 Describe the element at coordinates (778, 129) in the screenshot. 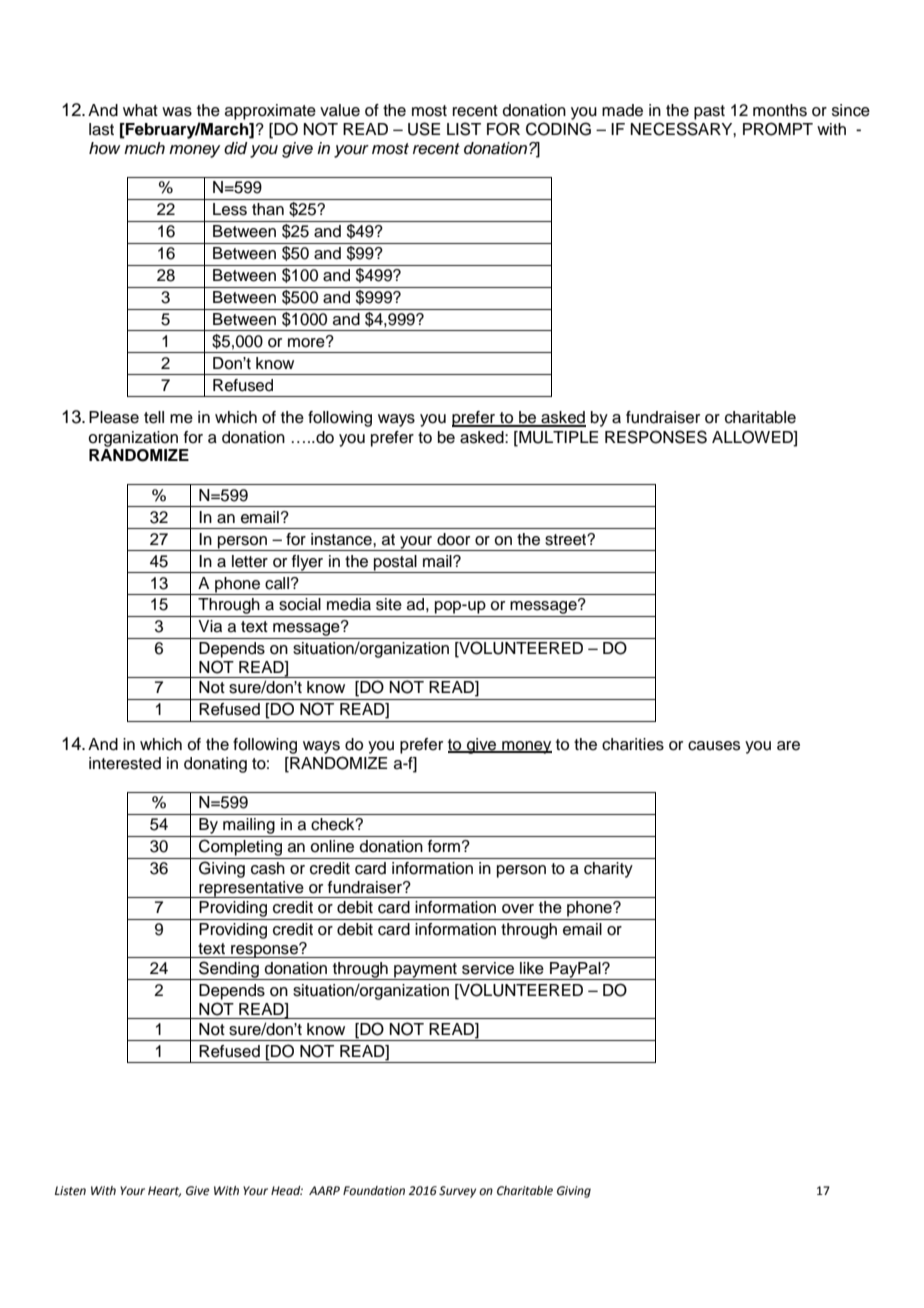

I see `PROMPT` at that location.
